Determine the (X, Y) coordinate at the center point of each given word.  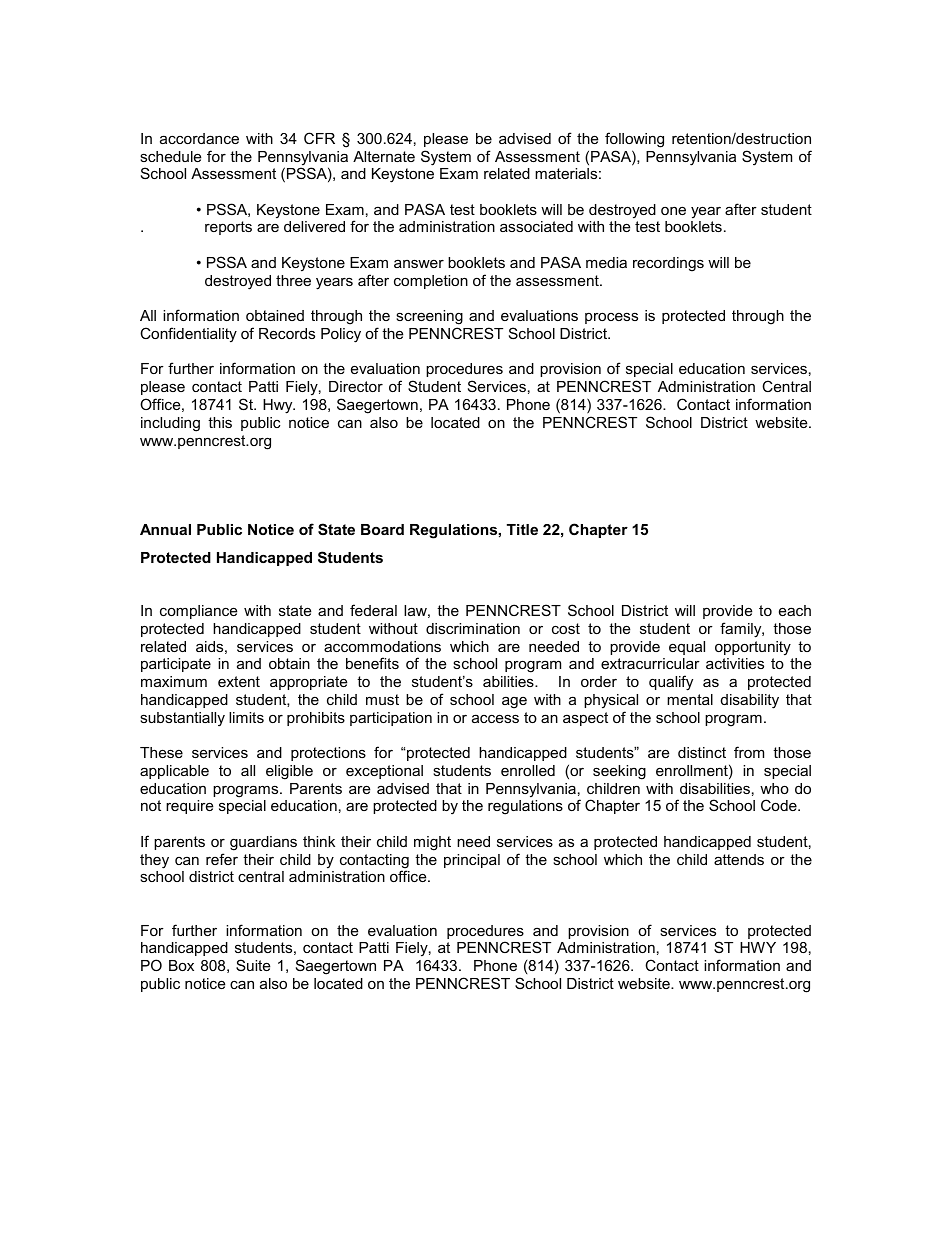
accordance (199, 138)
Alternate (384, 156)
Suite (253, 965)
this (220, 422)
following (634, 140)
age (514, 703)
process (611, 318)
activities (735, 663)
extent (239, 681)
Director (356, 386)
